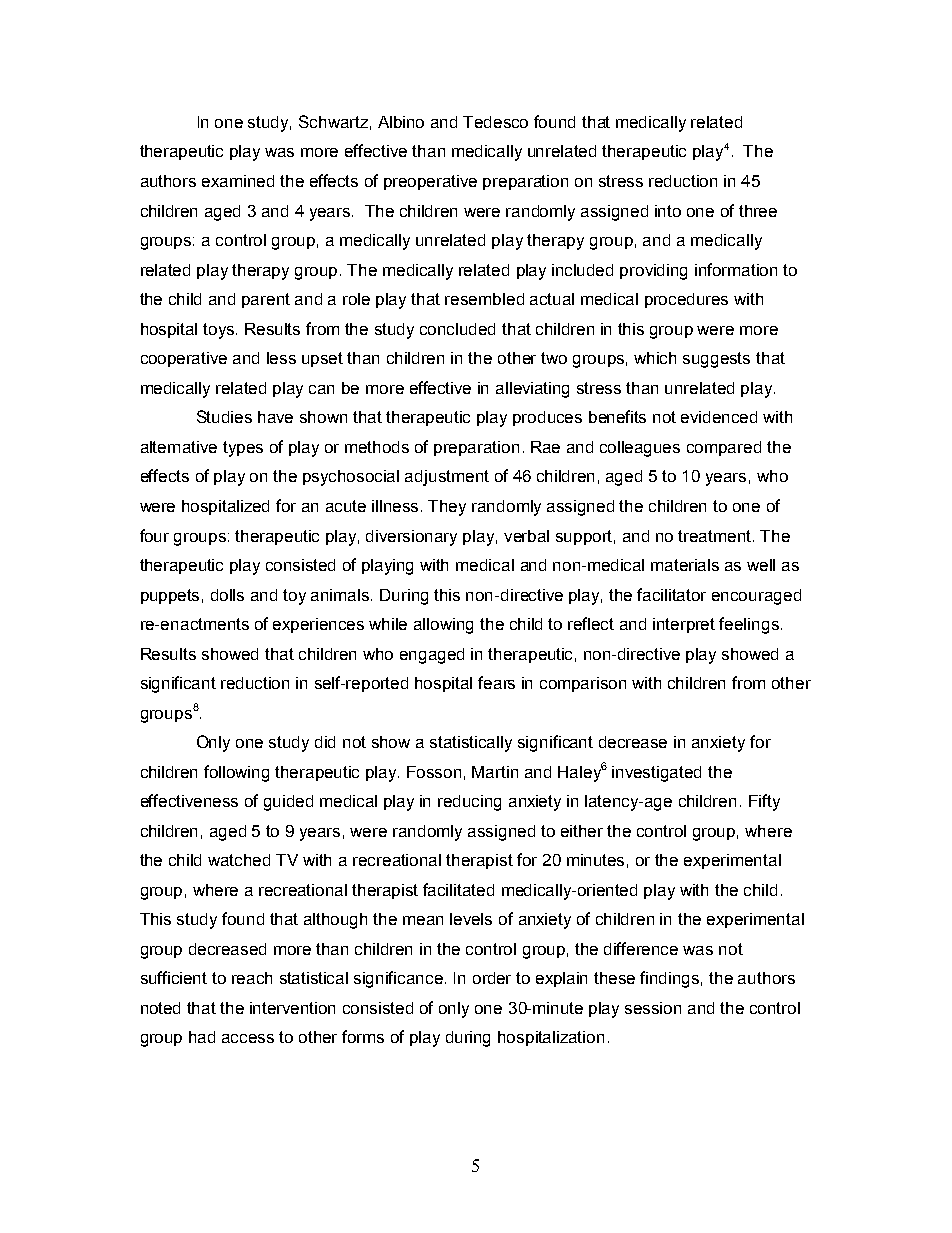 This screenshot has width=952, height=1233. Describe the element at coordinates (443, 626) in the screenshot. I see `allowing` at that location.
